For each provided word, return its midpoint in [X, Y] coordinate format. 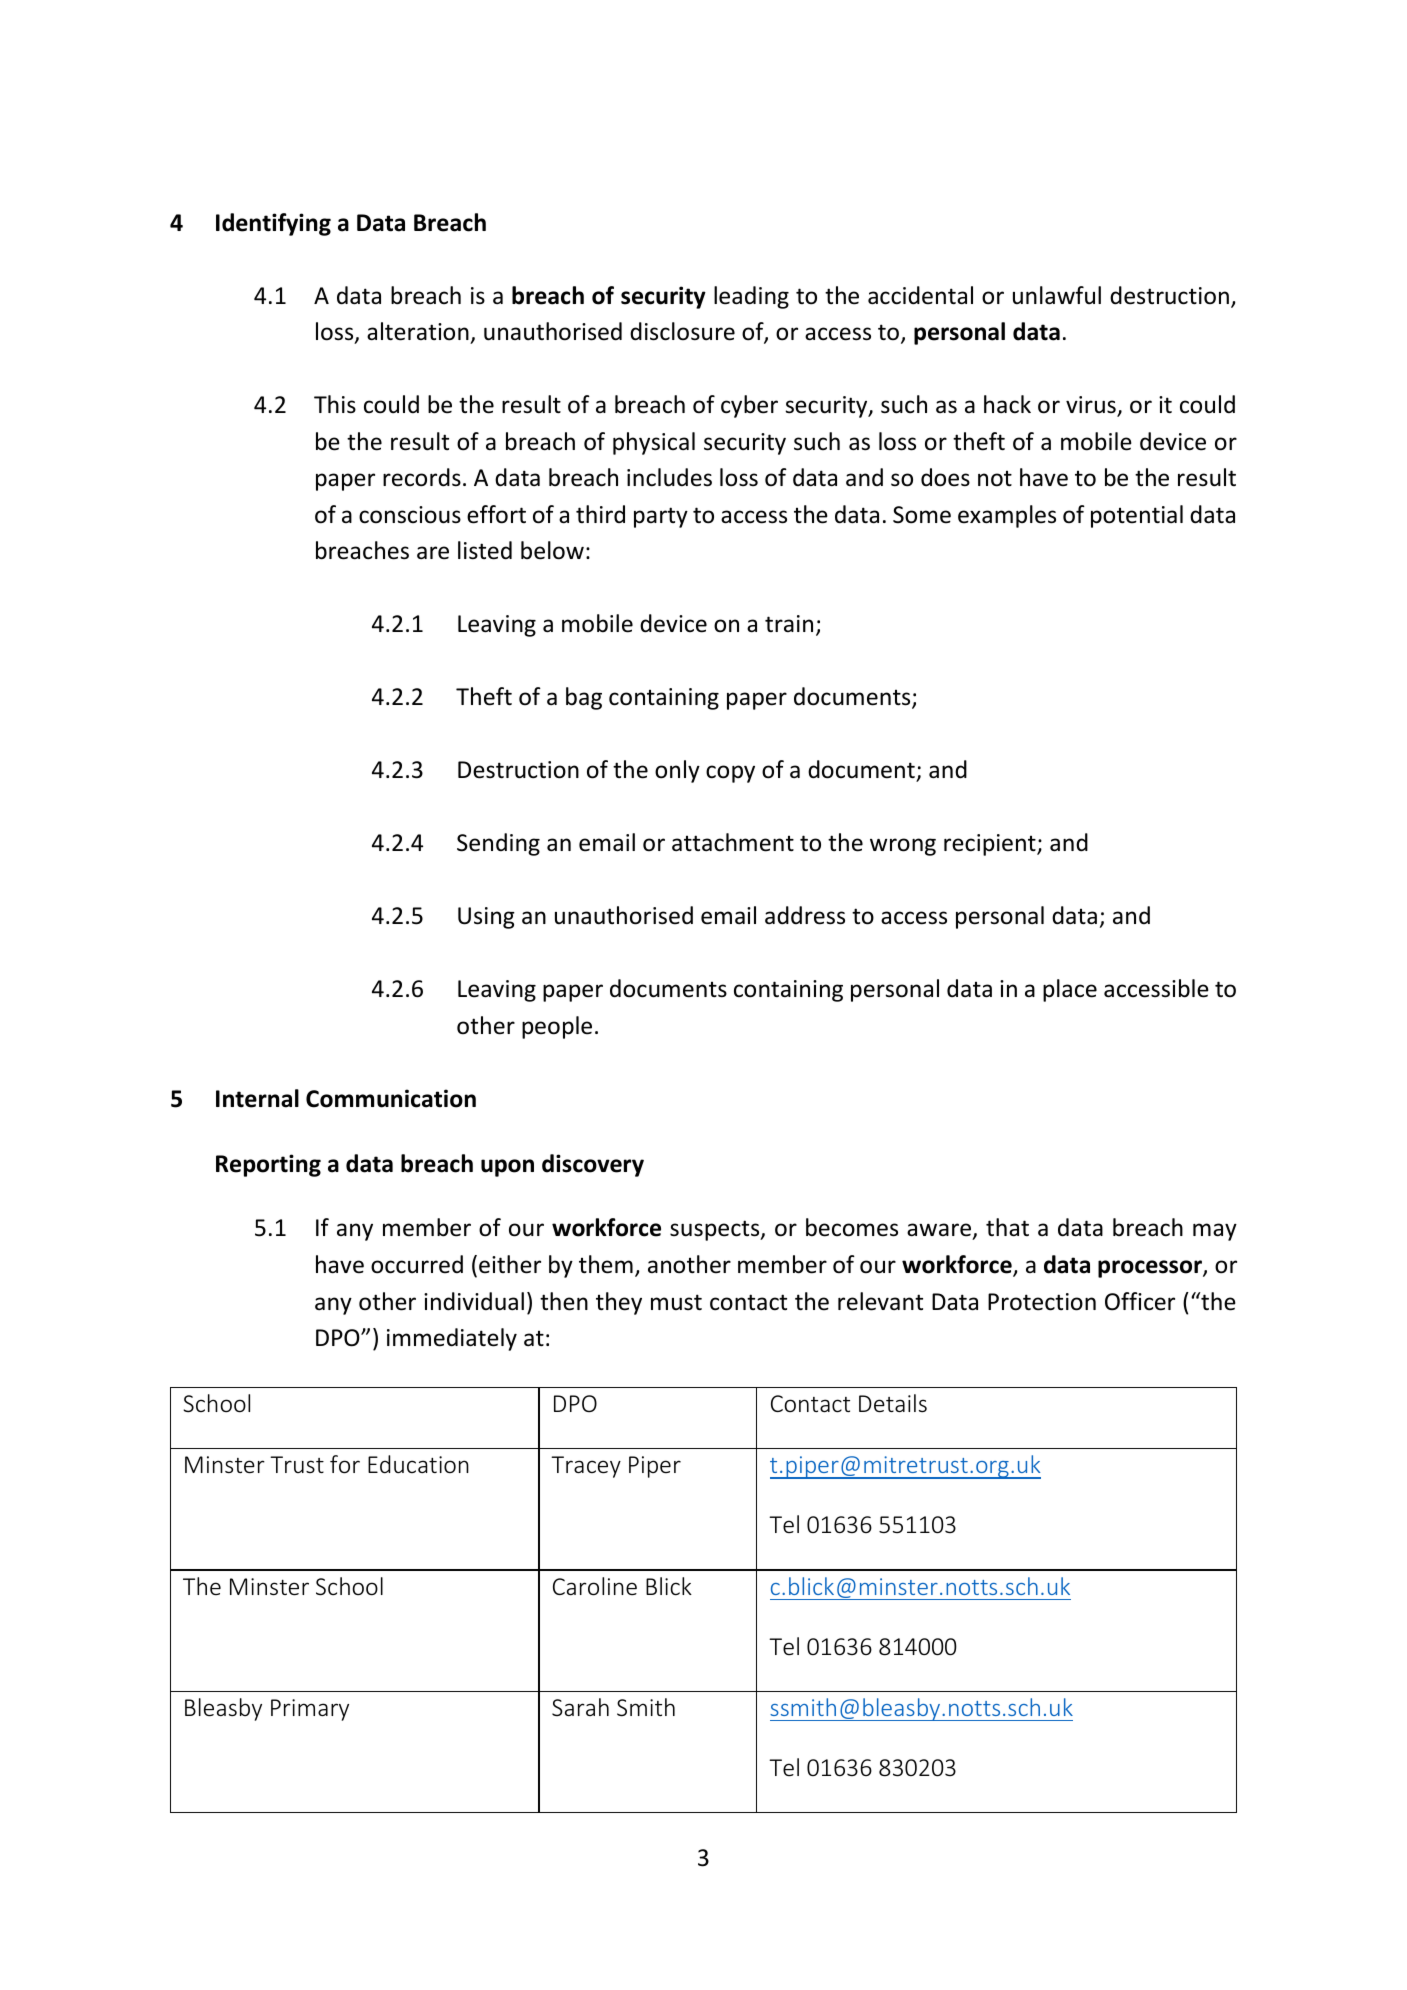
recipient [991, 845]
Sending [498, 844]
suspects [716, 1230]
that [1007, 1227]
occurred [417, 1264]
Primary [310, 1710]
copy [730, 774]
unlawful [1057, 295]
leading [751, 297]
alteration [419, 333]
